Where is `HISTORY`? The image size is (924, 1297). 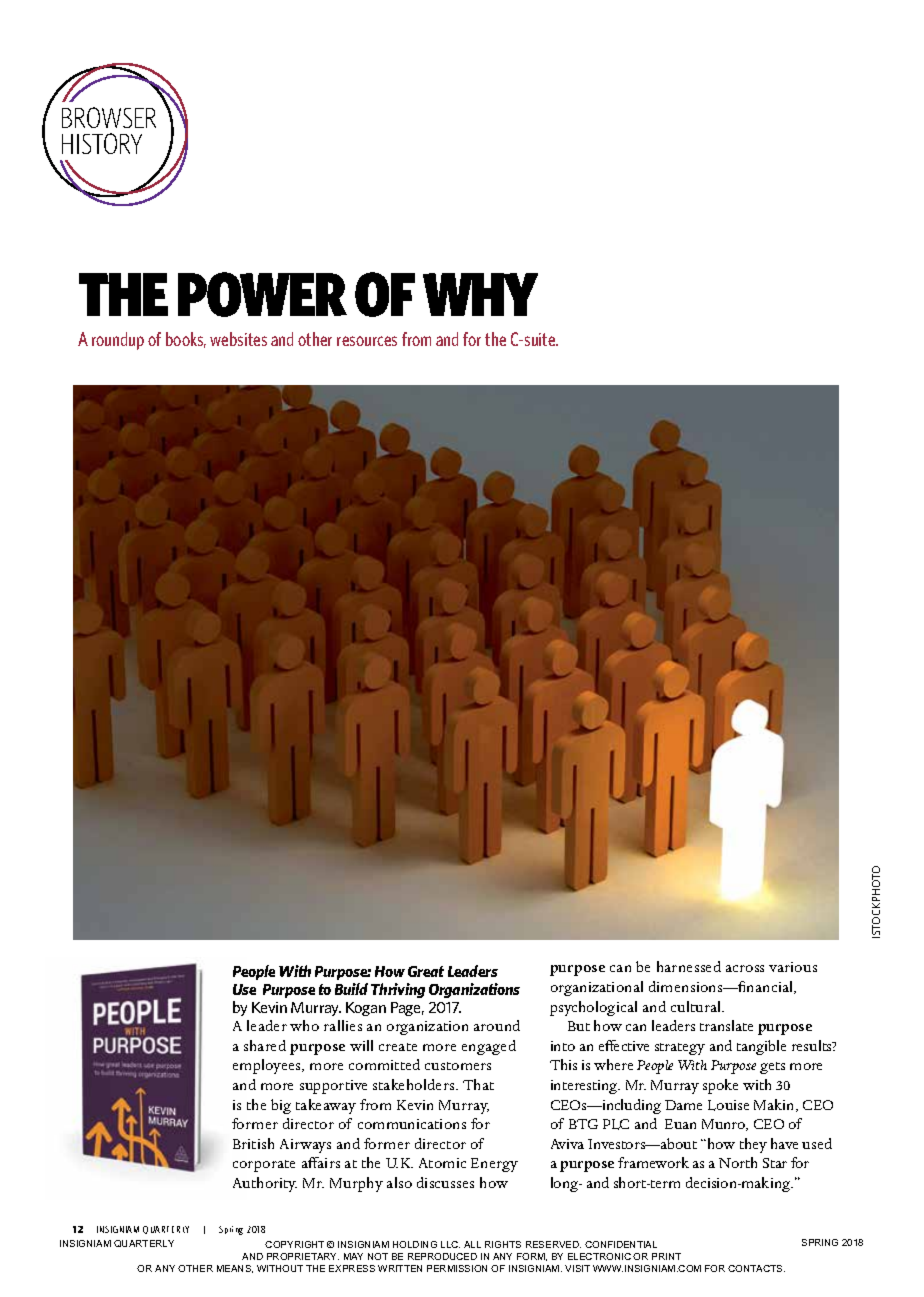 HISTORY is located at coordinates (102, 143).
